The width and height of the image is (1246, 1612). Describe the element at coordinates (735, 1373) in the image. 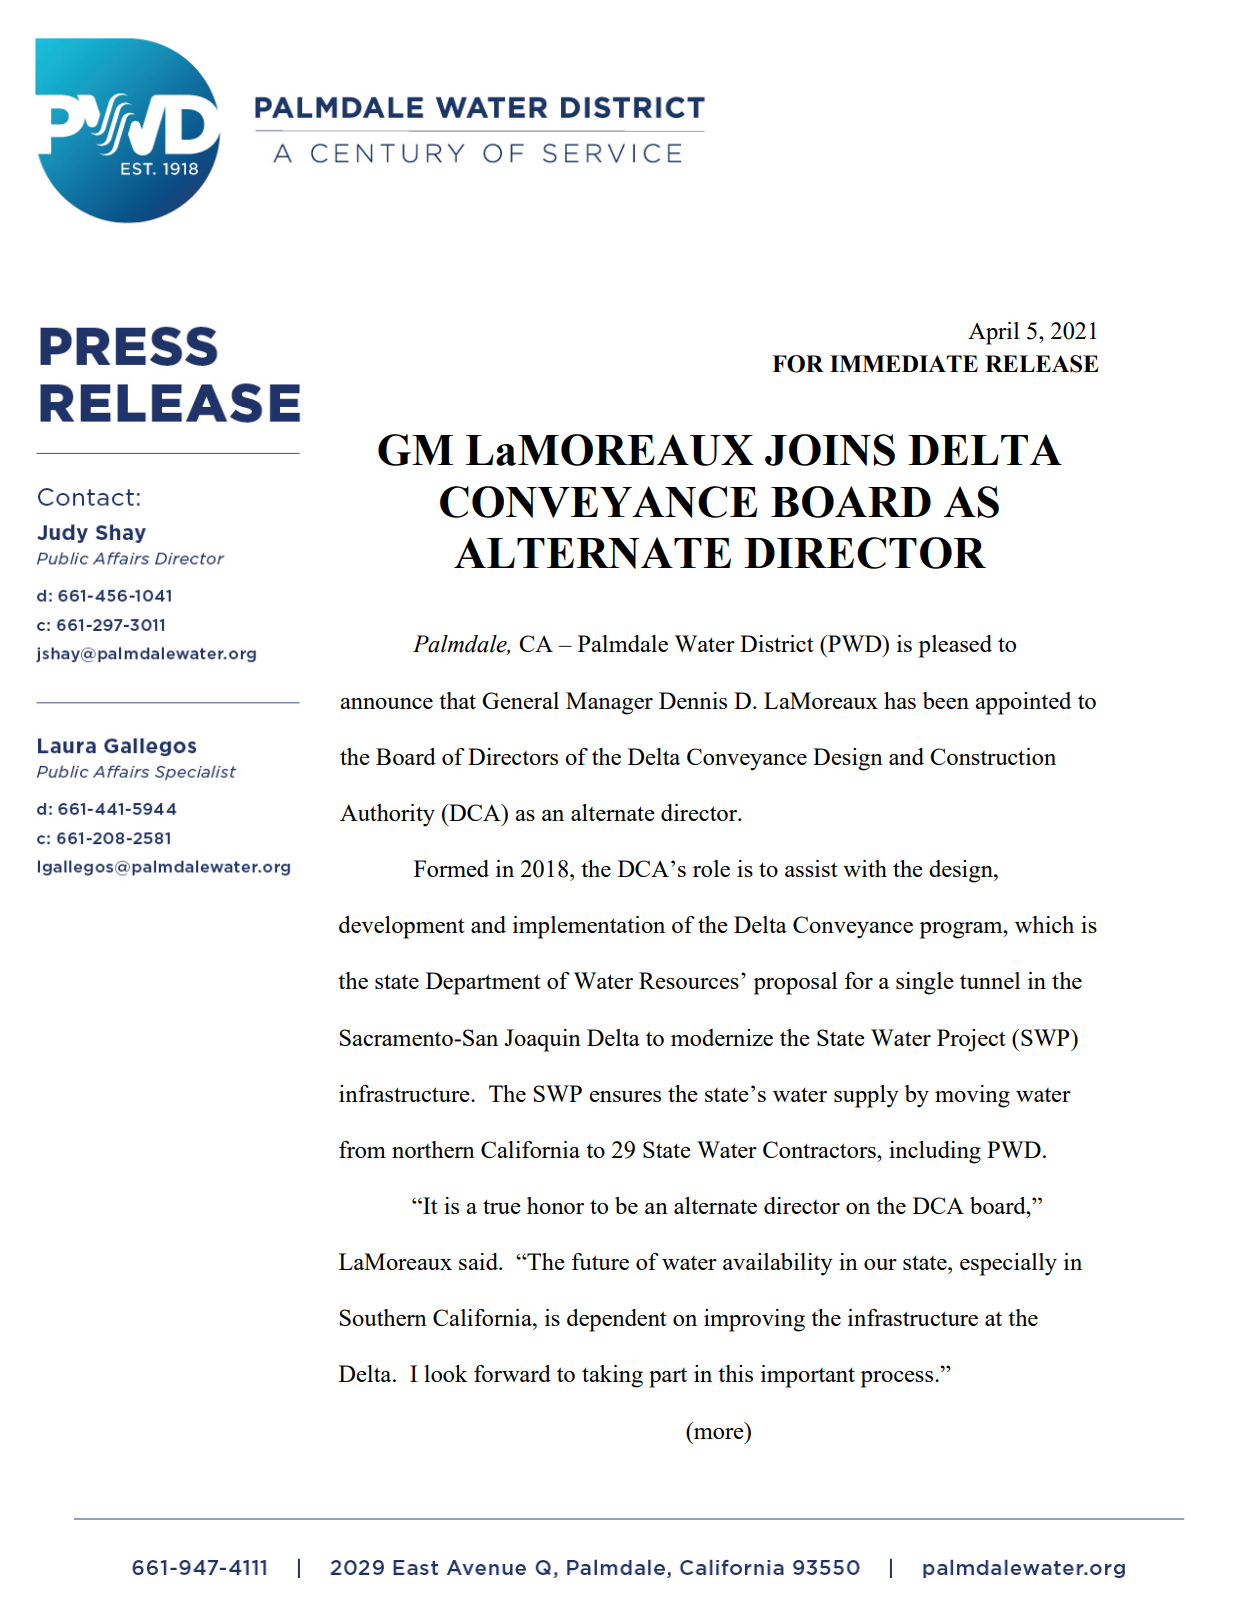

I see `this` at that location.
